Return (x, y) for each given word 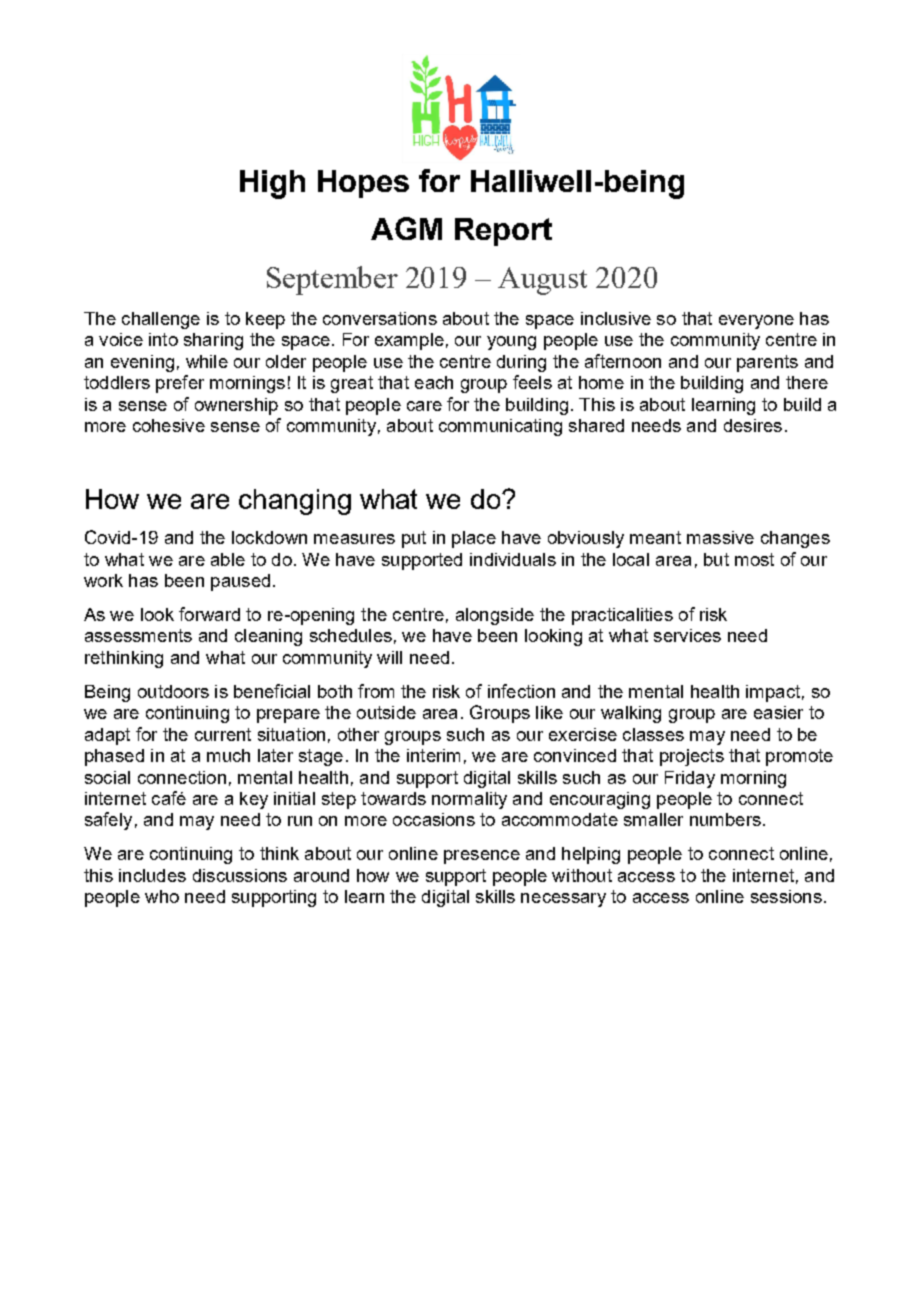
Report (503, 232)
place (474, 539)
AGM (406, 228)
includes (152, 875)
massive (720, 537)
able (228, 559)
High (272, 184)
